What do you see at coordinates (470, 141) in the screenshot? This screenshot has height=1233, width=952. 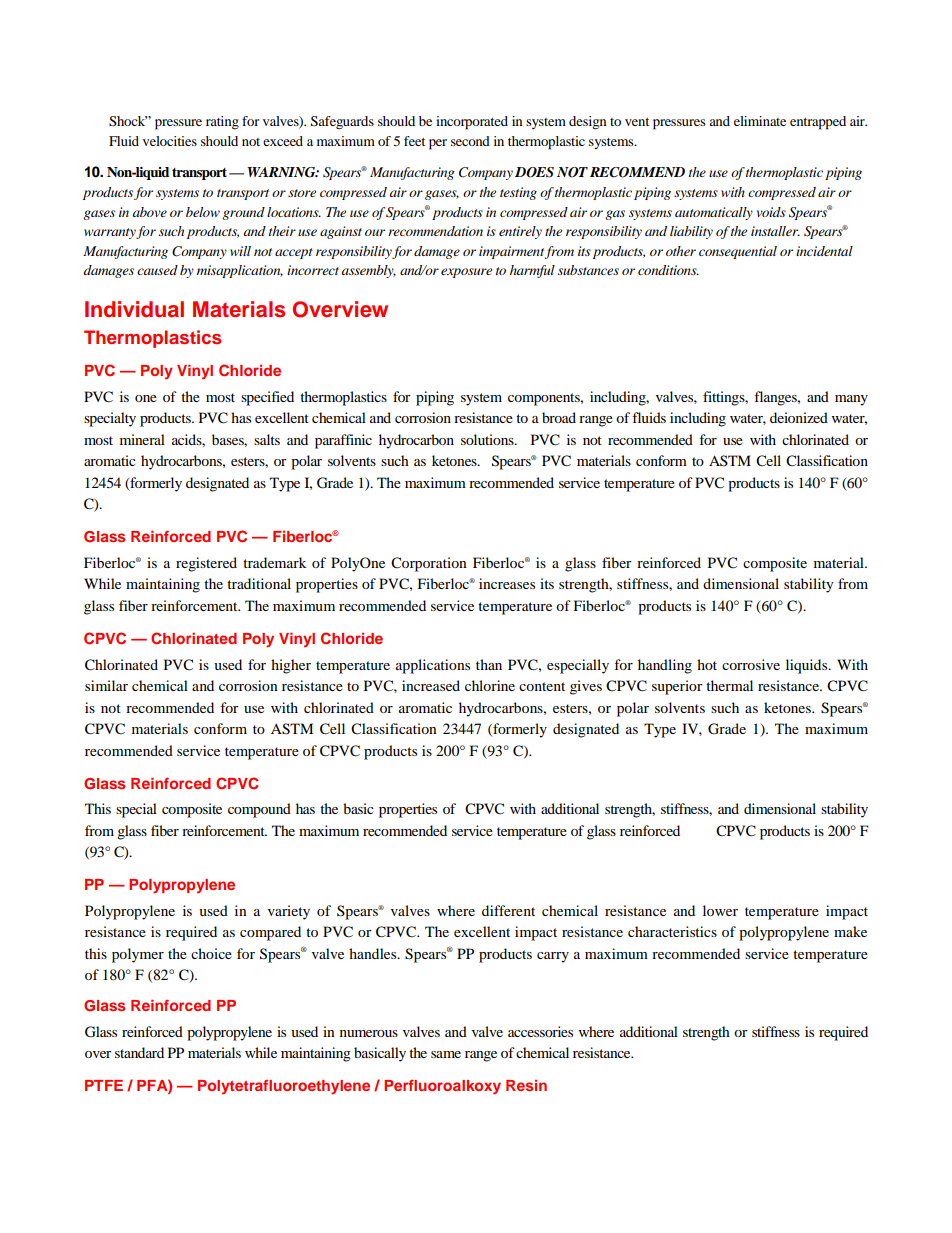 I see `second` at bounding box center [470, 141].
